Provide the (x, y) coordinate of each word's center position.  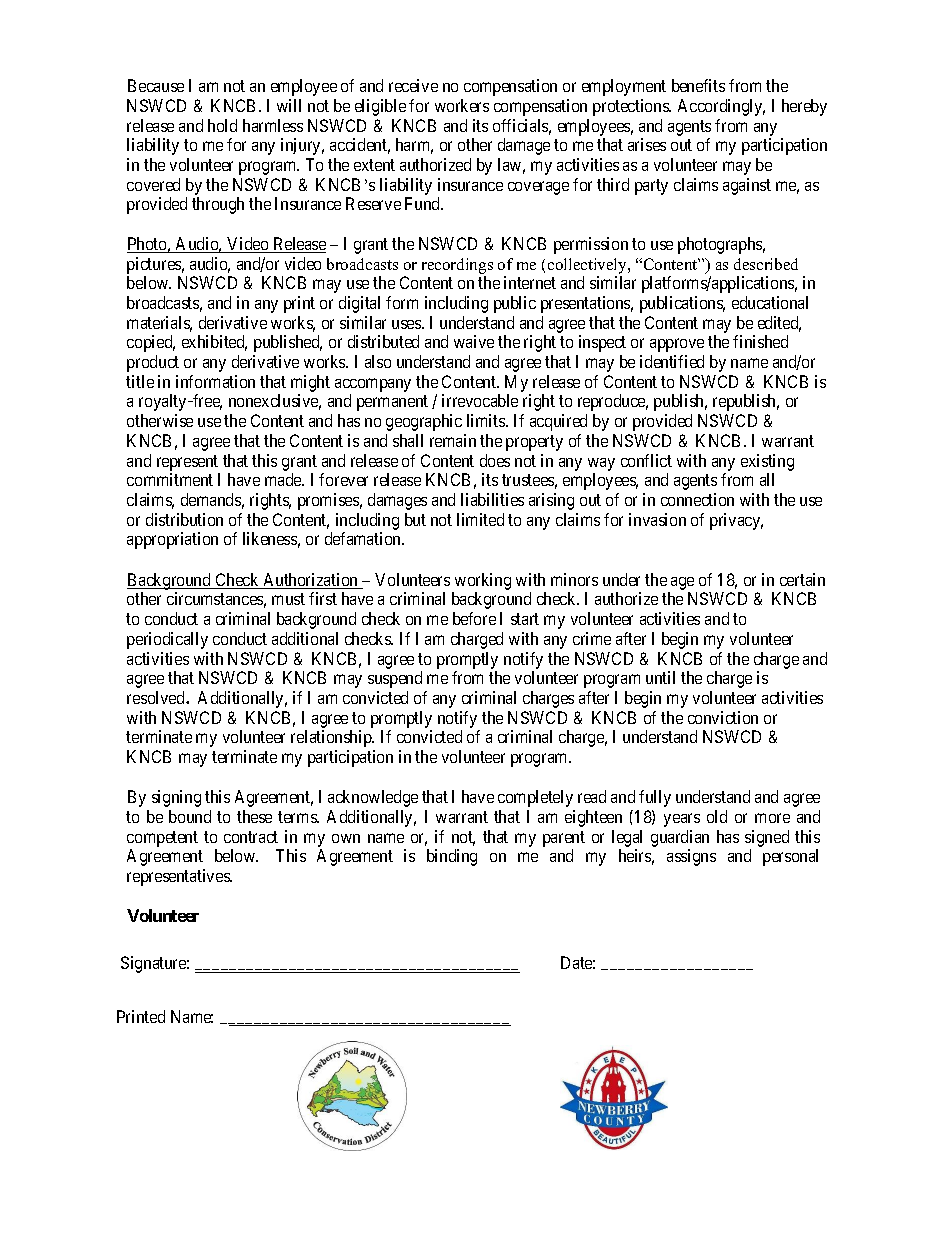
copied (151, 343)
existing (767, 462)
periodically (167, 640)
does (495, 460)
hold (222, 125)
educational (770, 302)
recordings (457, 266)
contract (251, 837)
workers (462, 105)
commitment (170, 479)
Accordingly (721, 107)
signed (767, 838)
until (660, 677)
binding (452, 857)
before (474, 618)
